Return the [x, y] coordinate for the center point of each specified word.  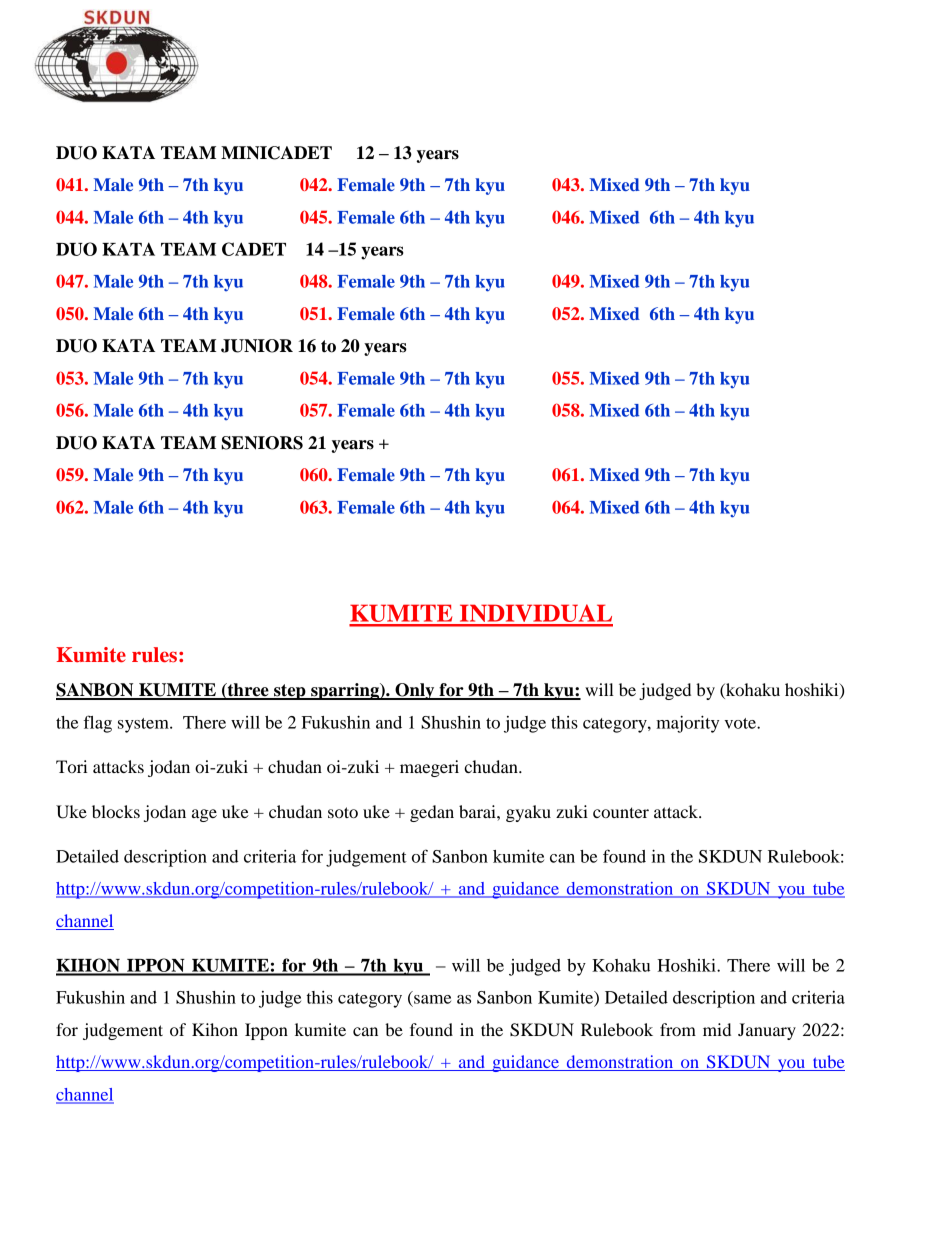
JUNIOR [257, 346]
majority [688, 724]
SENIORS [262, 443]
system [144, 725]
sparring [345, 691]
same [432, 999]
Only [415, 691]
